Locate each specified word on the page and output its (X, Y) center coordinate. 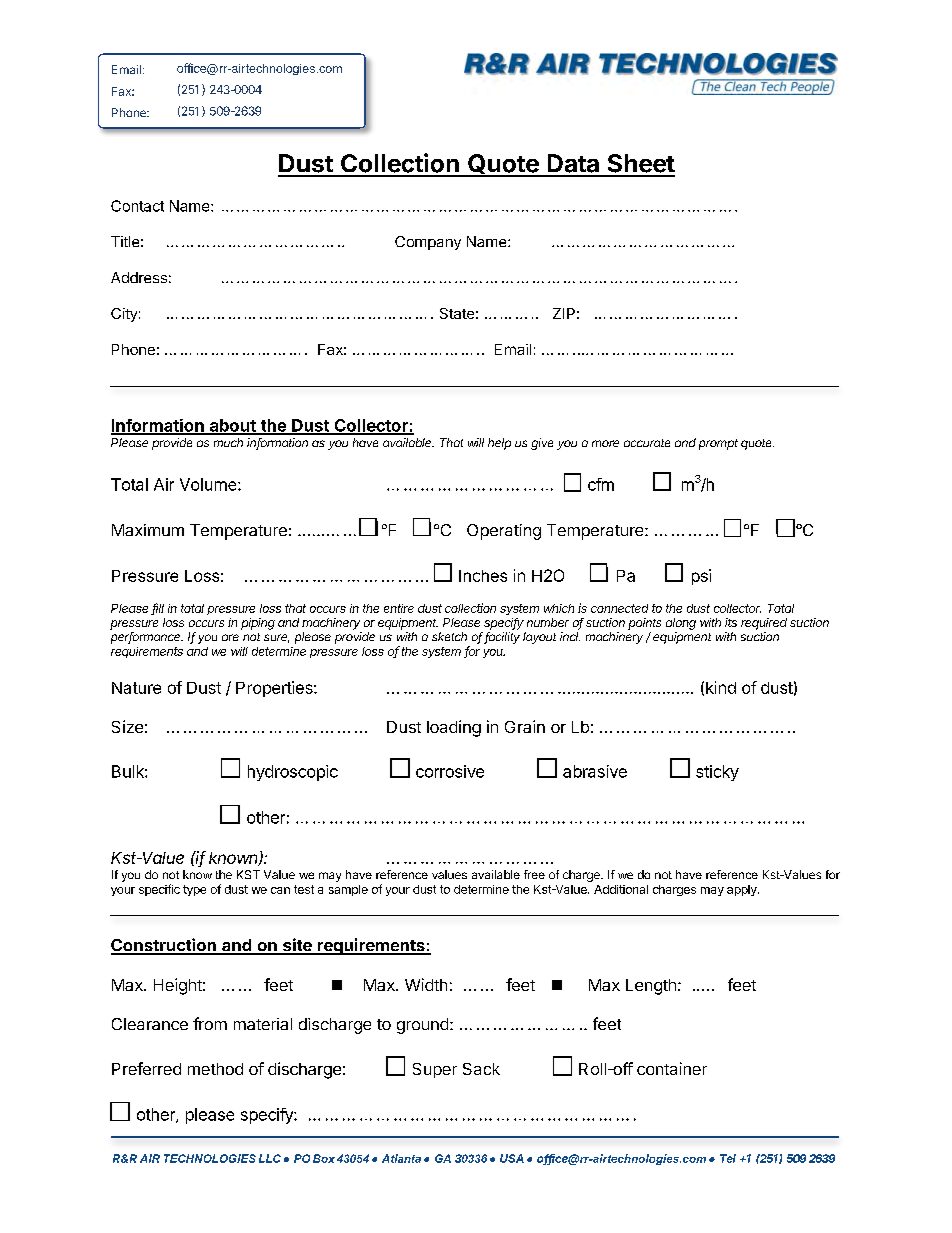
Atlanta (401, 1158)
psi (701, 577)
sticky (717, 773)
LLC (270, 1158)
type (194, 890)
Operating (504, 532)
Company (428, 243)
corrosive (450, 771)
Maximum (148, 530)
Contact (137, 206)
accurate (647, 443)
